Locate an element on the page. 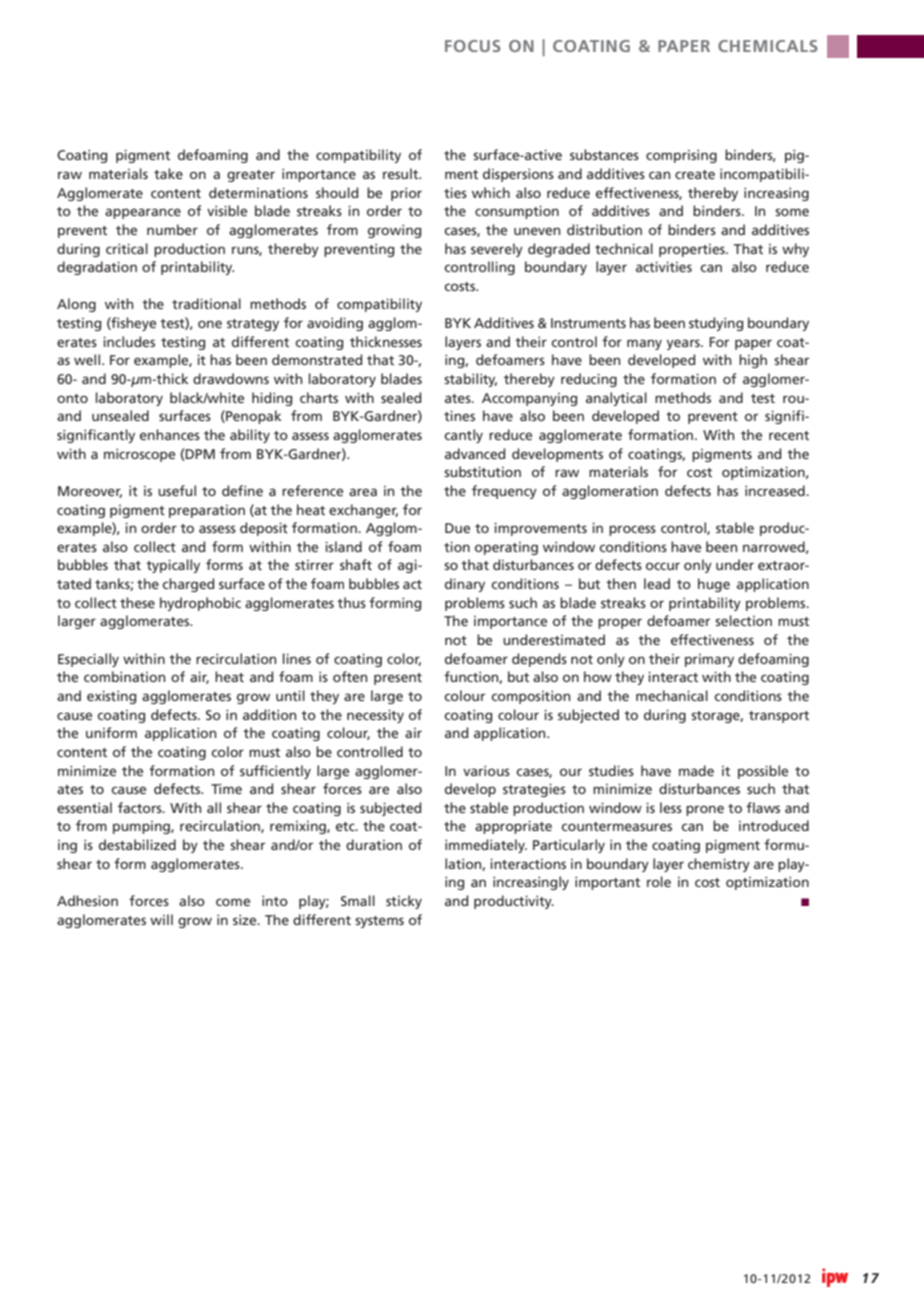  CHEMICALS is located at coordinates (768, 46).
